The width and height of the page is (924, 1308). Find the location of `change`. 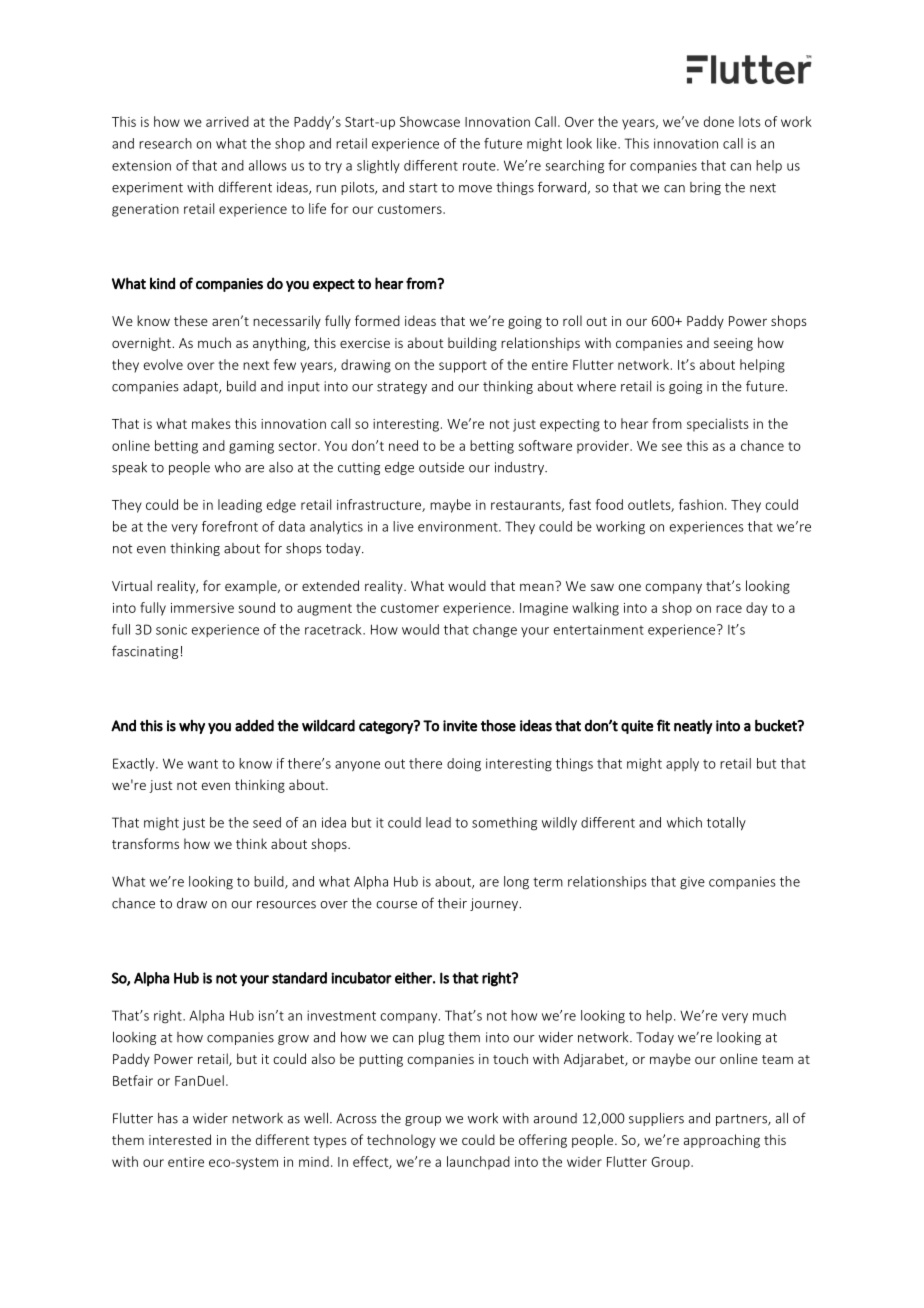

change is located at coordinates (495, 631).
